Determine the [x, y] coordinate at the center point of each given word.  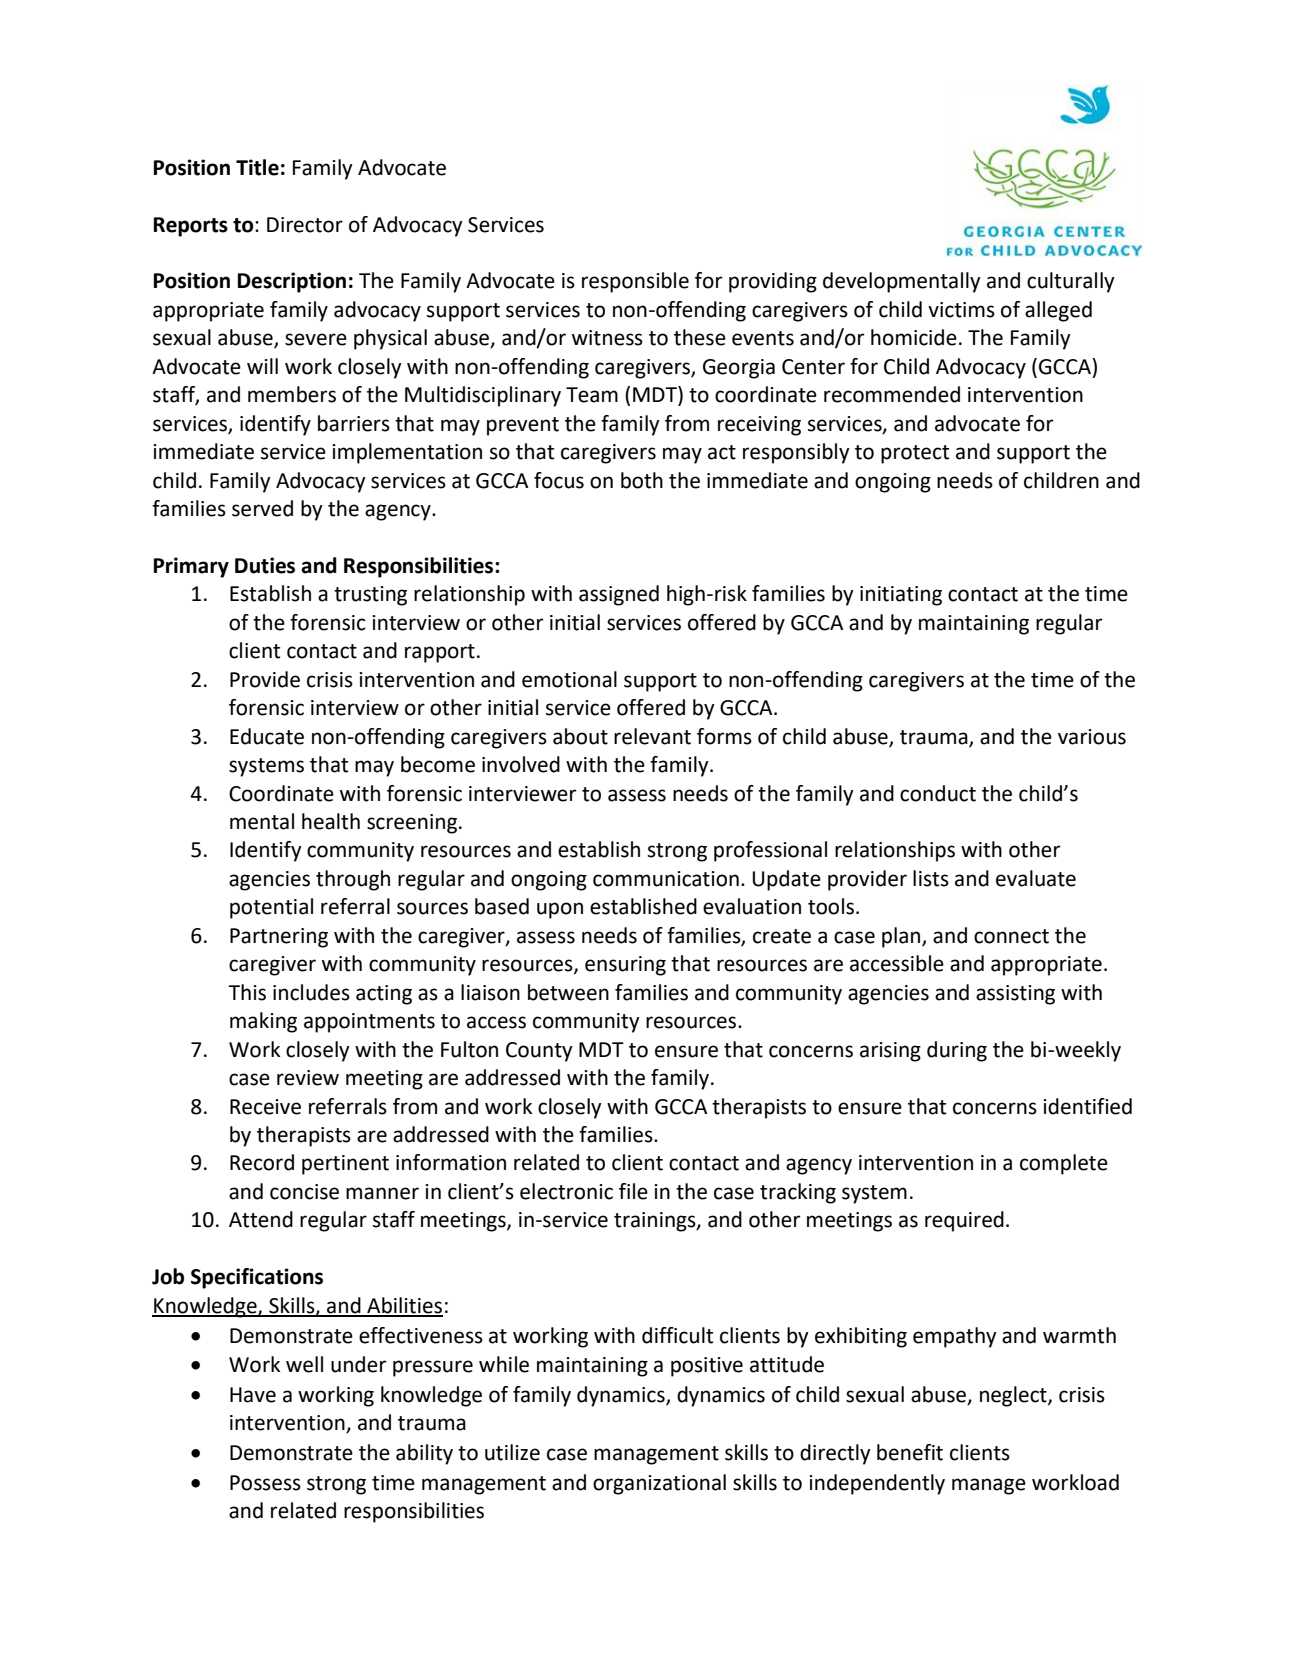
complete [1064, 1164]
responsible [635, 282]
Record [262, 1162]
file [633, 1191]
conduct [938, 793]
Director [305, 225]
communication [666, 879]
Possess [265, 1483]
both [642, 480]
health [331, 821]
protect [915, 454]
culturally [1071, 282]
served [262, 508]
